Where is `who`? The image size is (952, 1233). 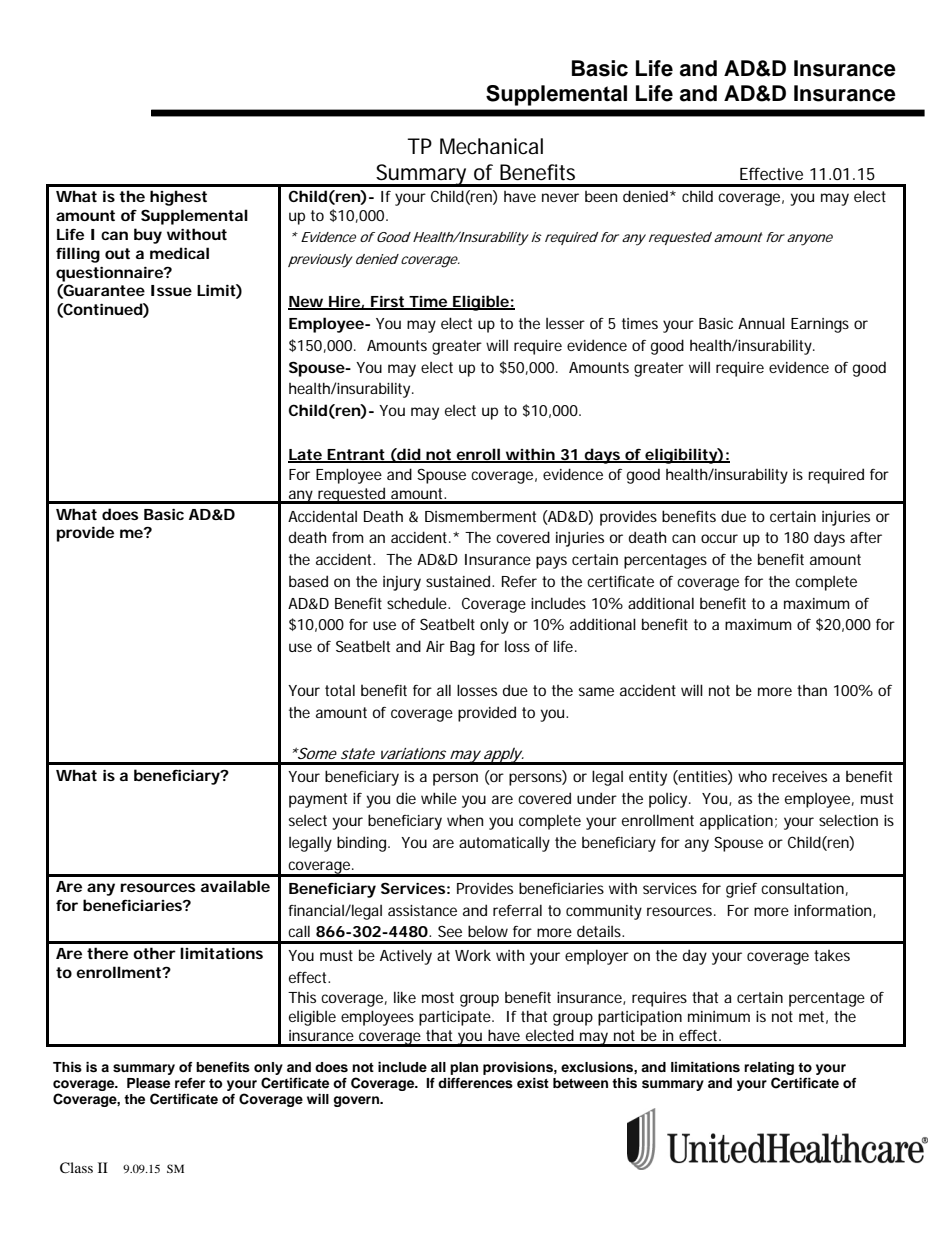 who is located at coordinates (752, 776).
